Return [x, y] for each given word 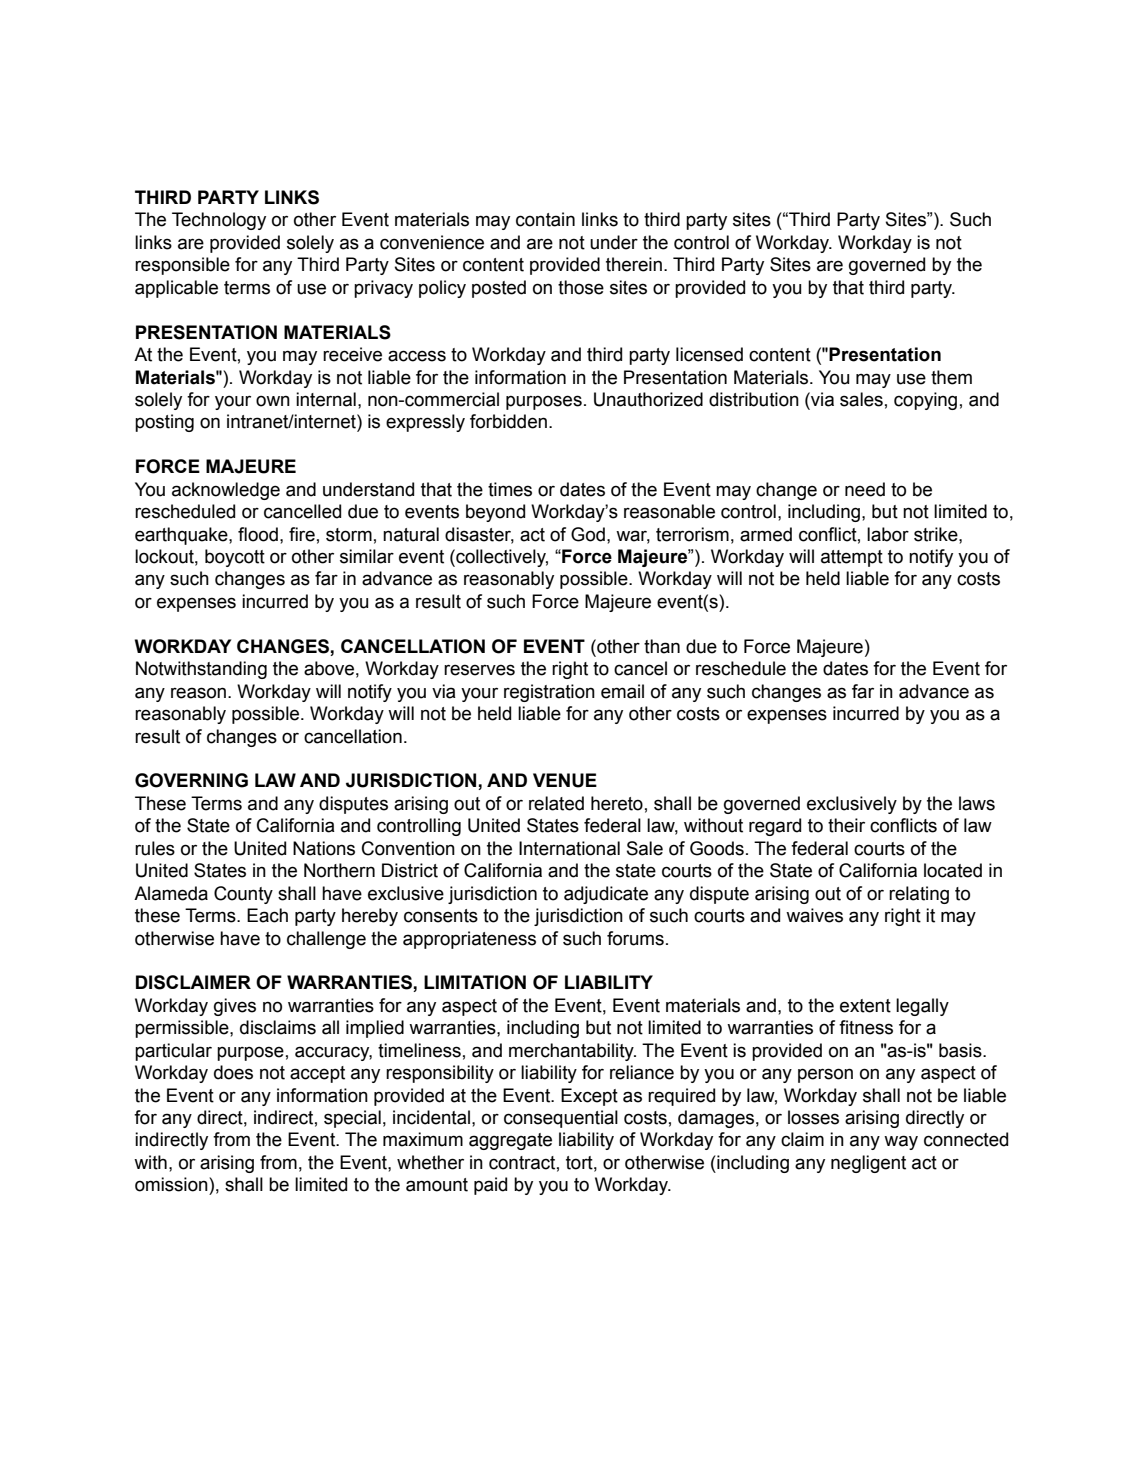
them [951, 377]
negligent [868, 1164]
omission [172, 1184]
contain [545, 219]
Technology [219, 221]
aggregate [510, 1141]
